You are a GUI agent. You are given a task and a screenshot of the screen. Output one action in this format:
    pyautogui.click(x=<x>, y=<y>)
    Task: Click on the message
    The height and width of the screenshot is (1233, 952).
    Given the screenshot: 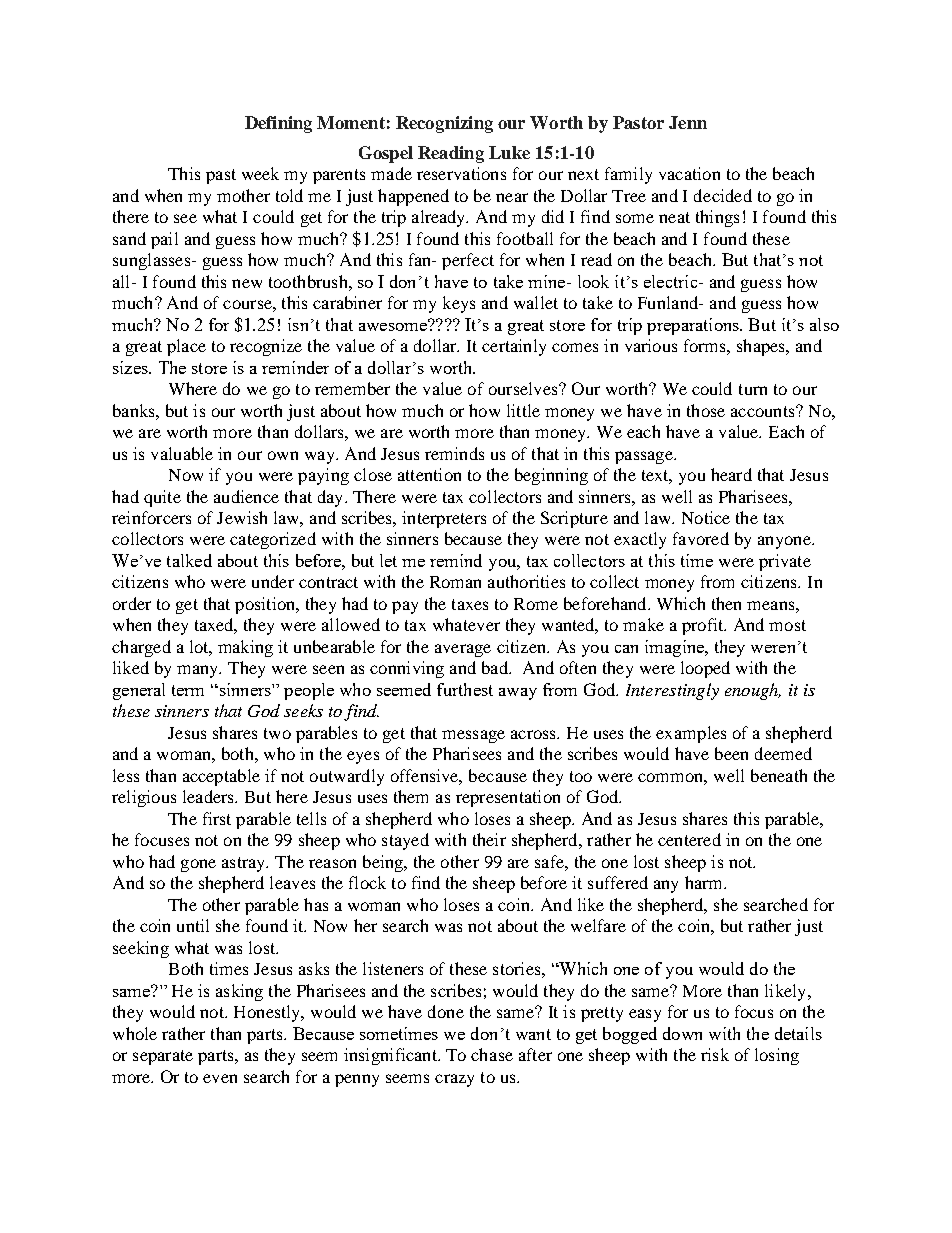 What is the action you would take?
    pyautogui.click(x=473, y=736)
